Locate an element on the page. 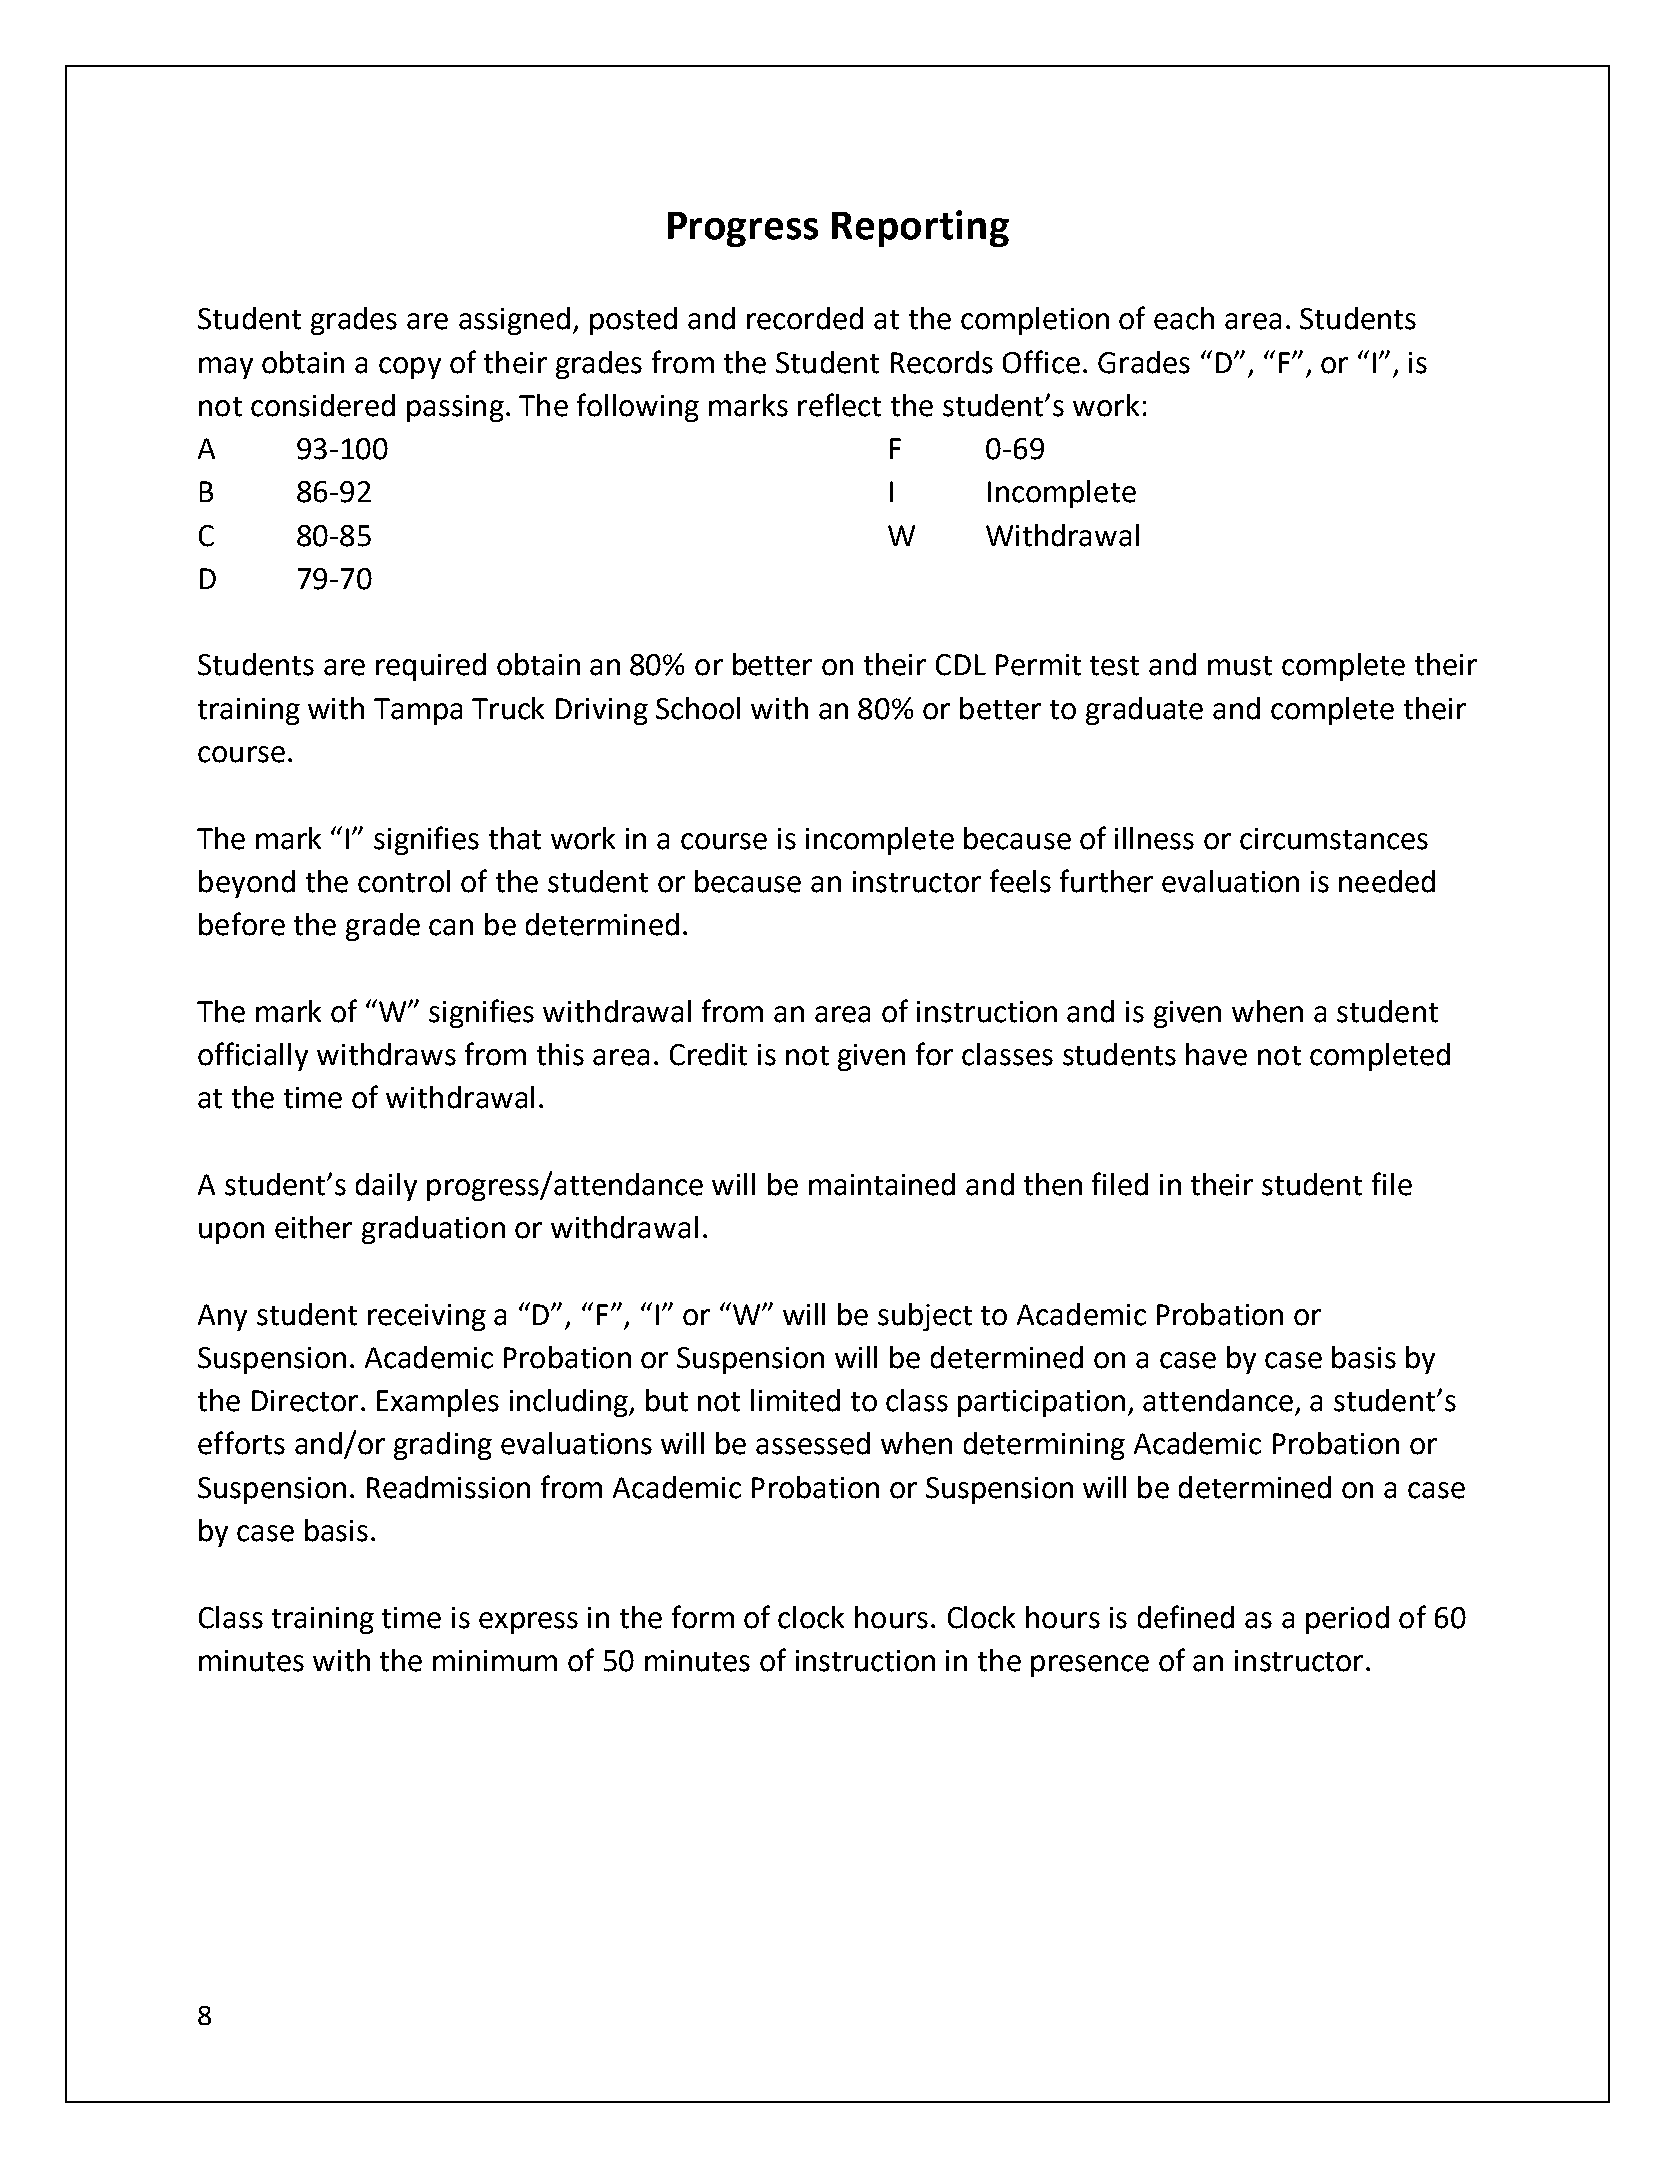 The image size is (1675, 2168). copy is located at coordinates (410, 368).
